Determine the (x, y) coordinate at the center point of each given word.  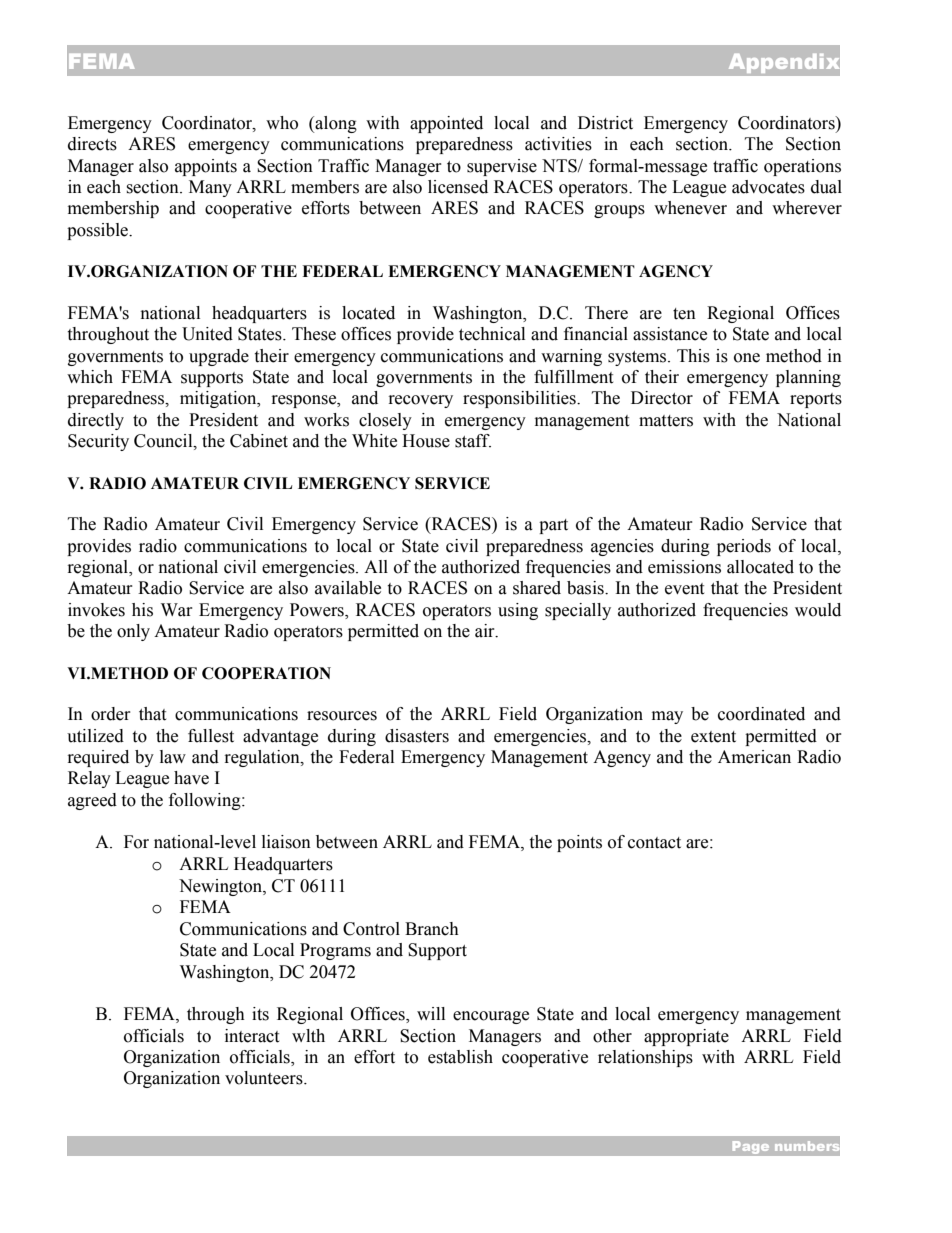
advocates (768, 187)
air (486, 631)
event (684, 589)
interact (252, 1036)
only (133, 632)
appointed (446, 124)
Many (210, 188)
